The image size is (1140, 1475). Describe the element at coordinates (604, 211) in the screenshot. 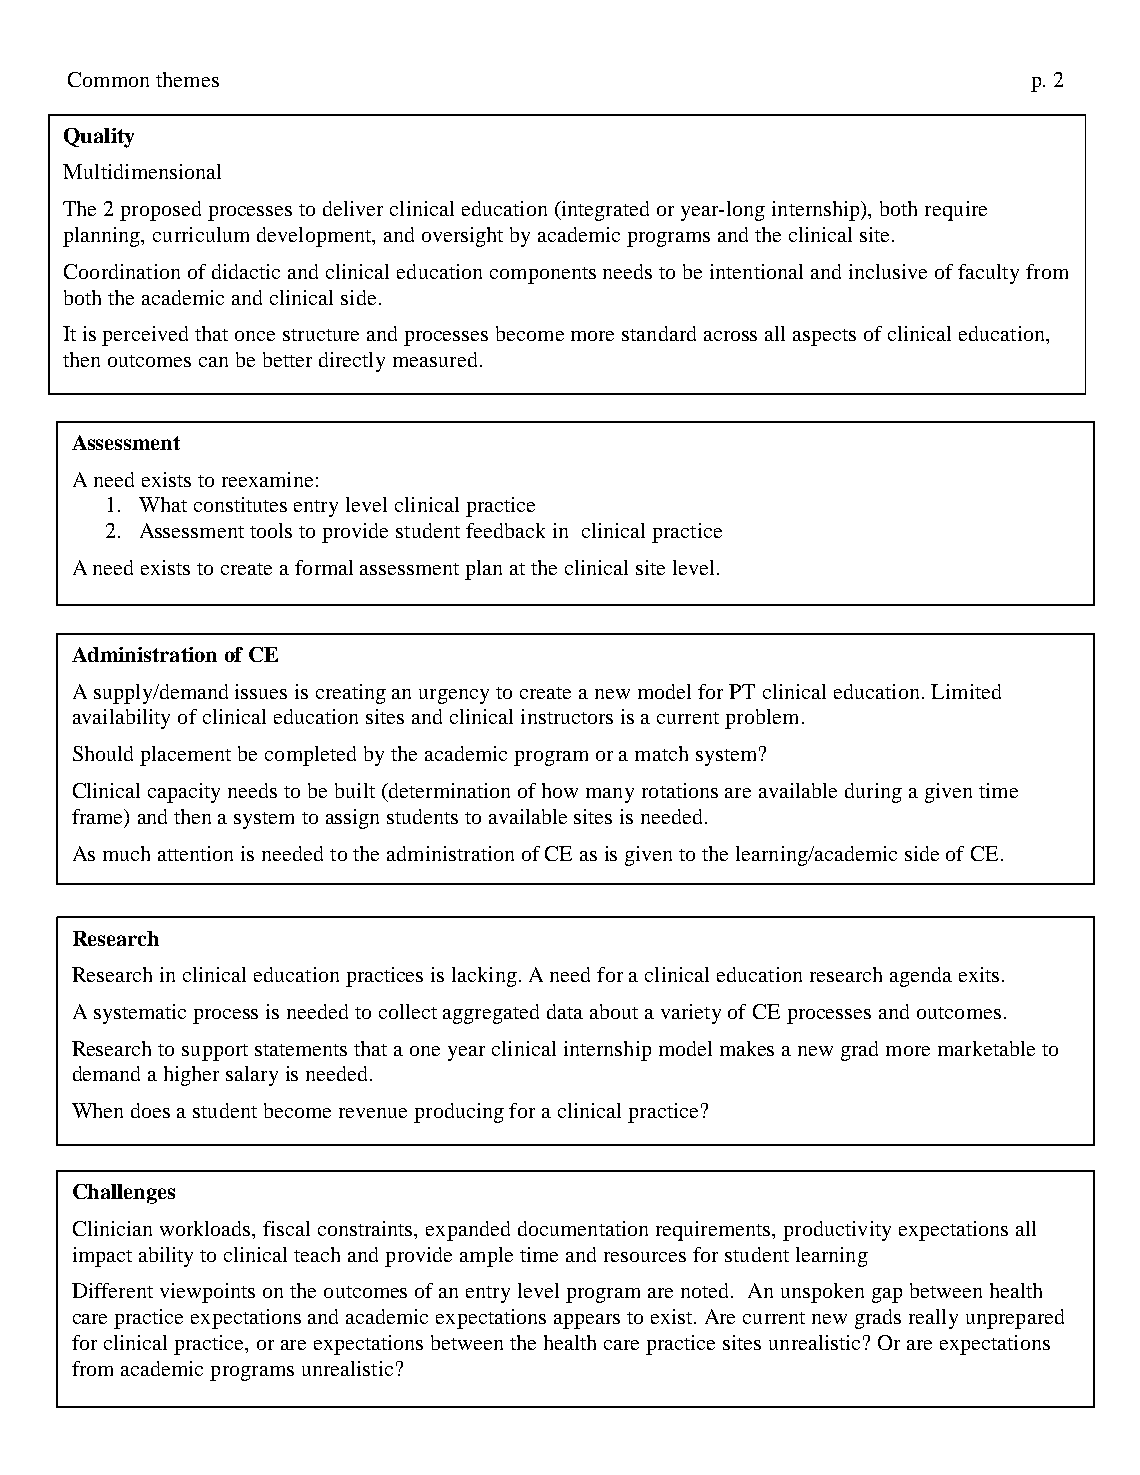

I see `integrated` at that location.
